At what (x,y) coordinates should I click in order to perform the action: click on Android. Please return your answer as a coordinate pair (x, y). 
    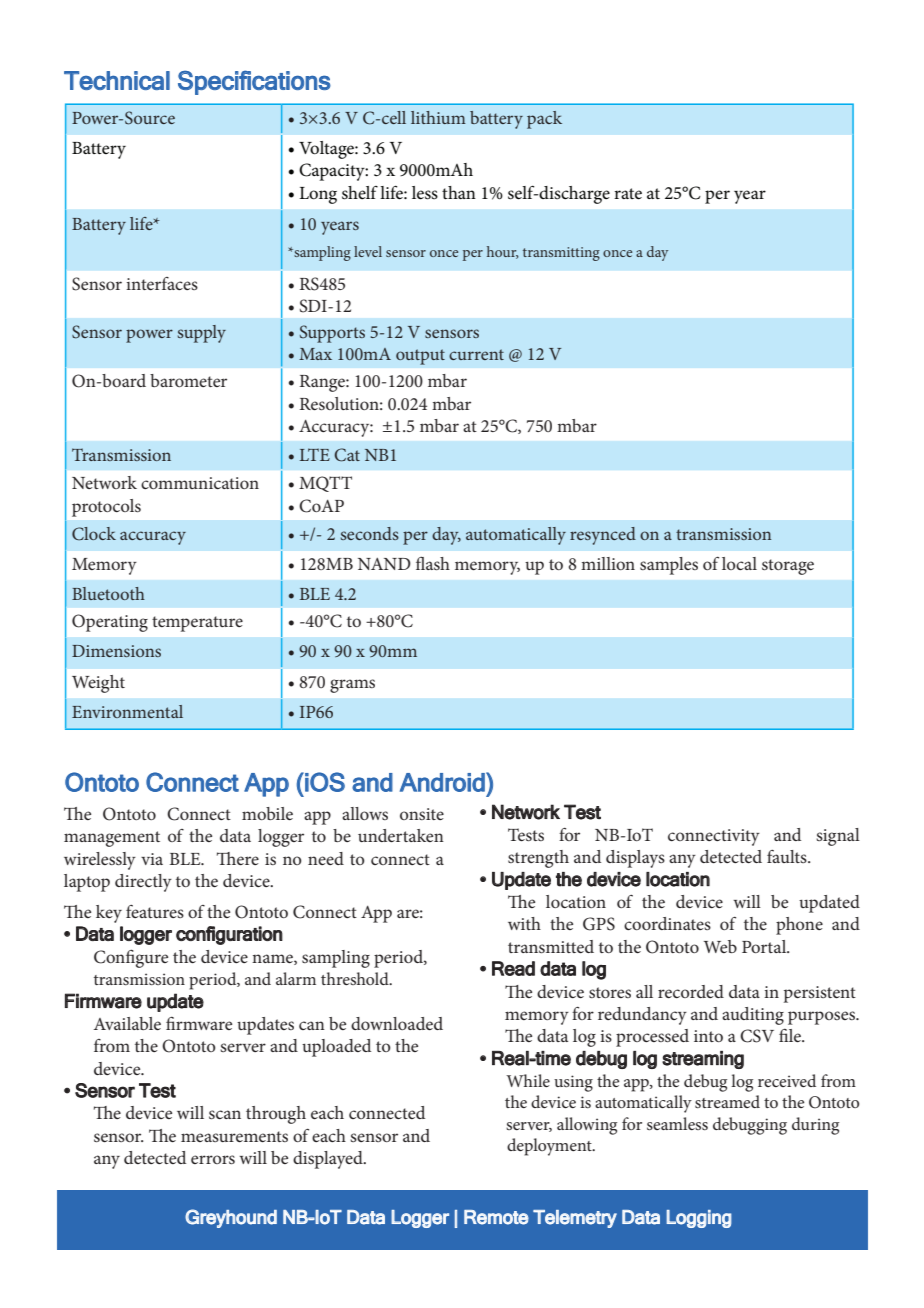
    Looking at the image, I should click on (443, 782).
